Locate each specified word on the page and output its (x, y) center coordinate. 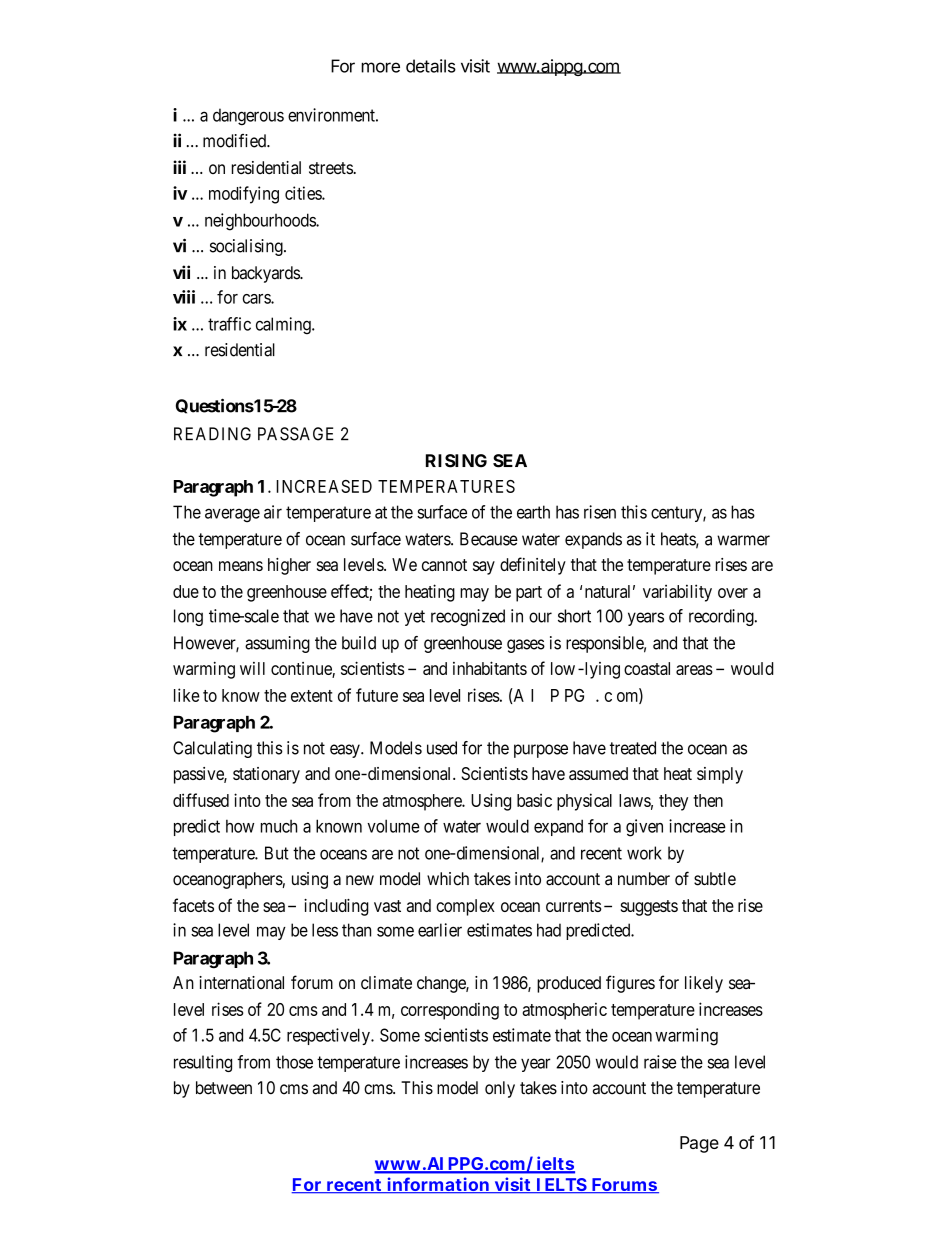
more (380, 67)
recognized (468, 617)
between (224, 1088)
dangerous (248, 117)
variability (677, 593)
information (438, 1185)
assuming (277, 644)
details (431, 66)
